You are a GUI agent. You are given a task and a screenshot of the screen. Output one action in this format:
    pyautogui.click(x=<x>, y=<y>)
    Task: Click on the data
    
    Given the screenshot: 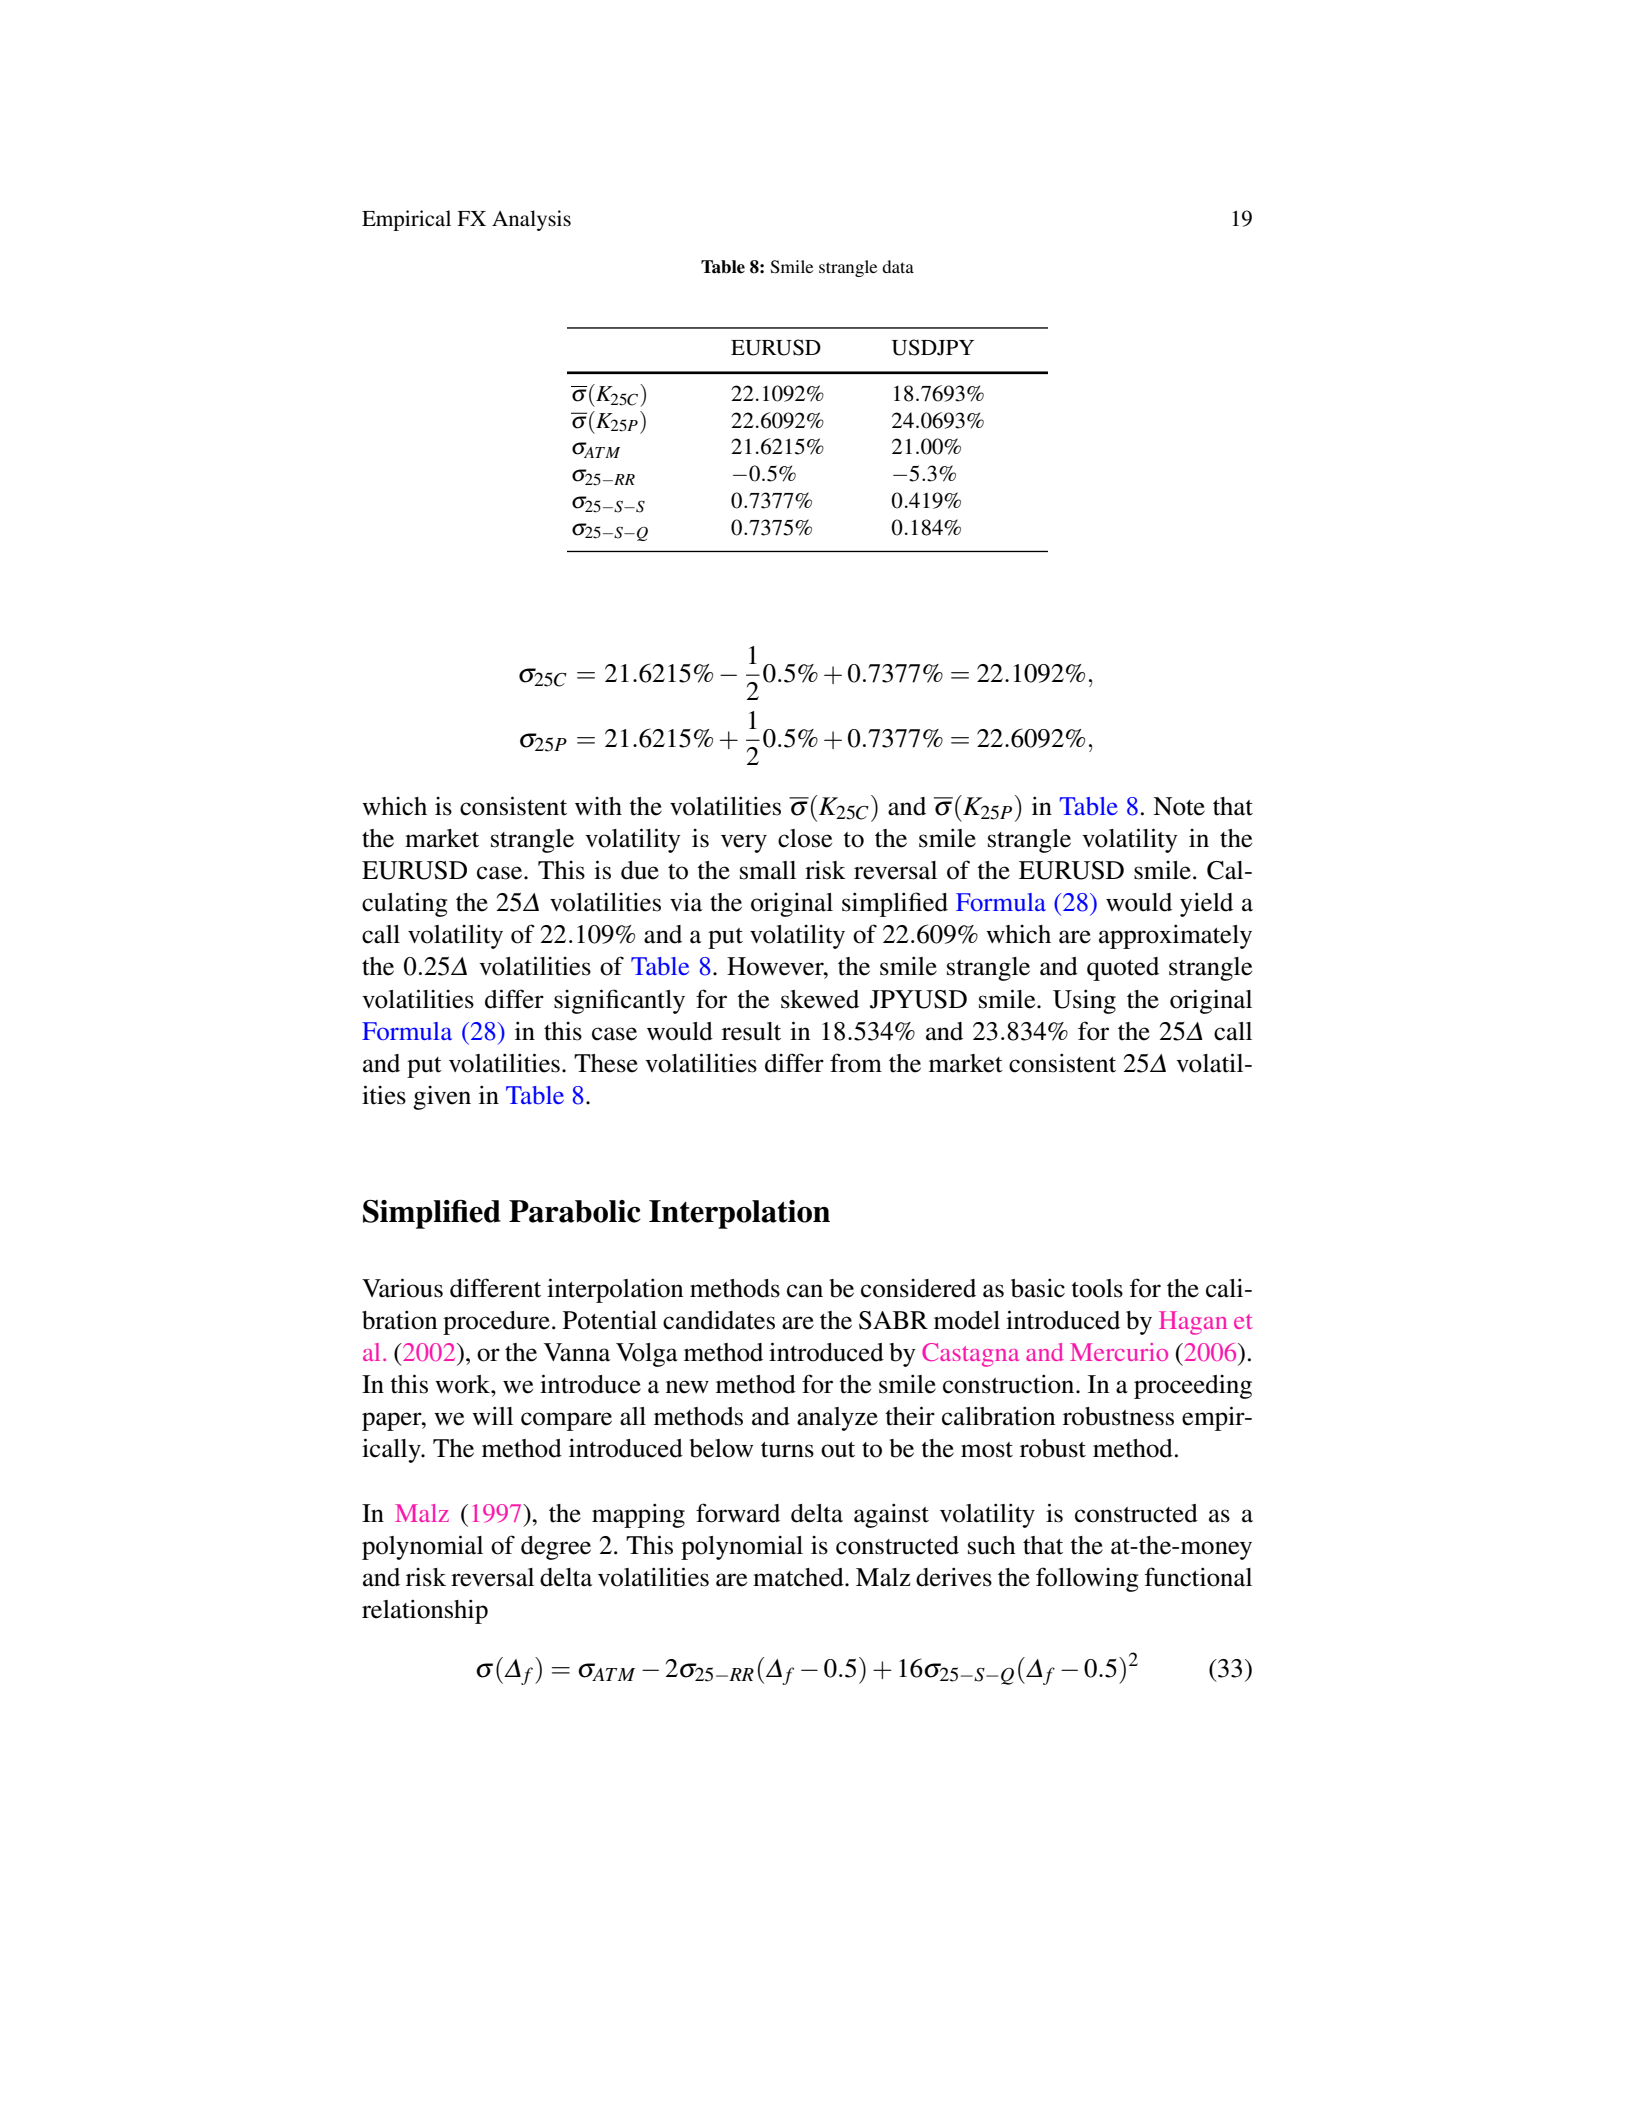 What is the action you would take?
    pyautogui.click(x=898, y=266)
